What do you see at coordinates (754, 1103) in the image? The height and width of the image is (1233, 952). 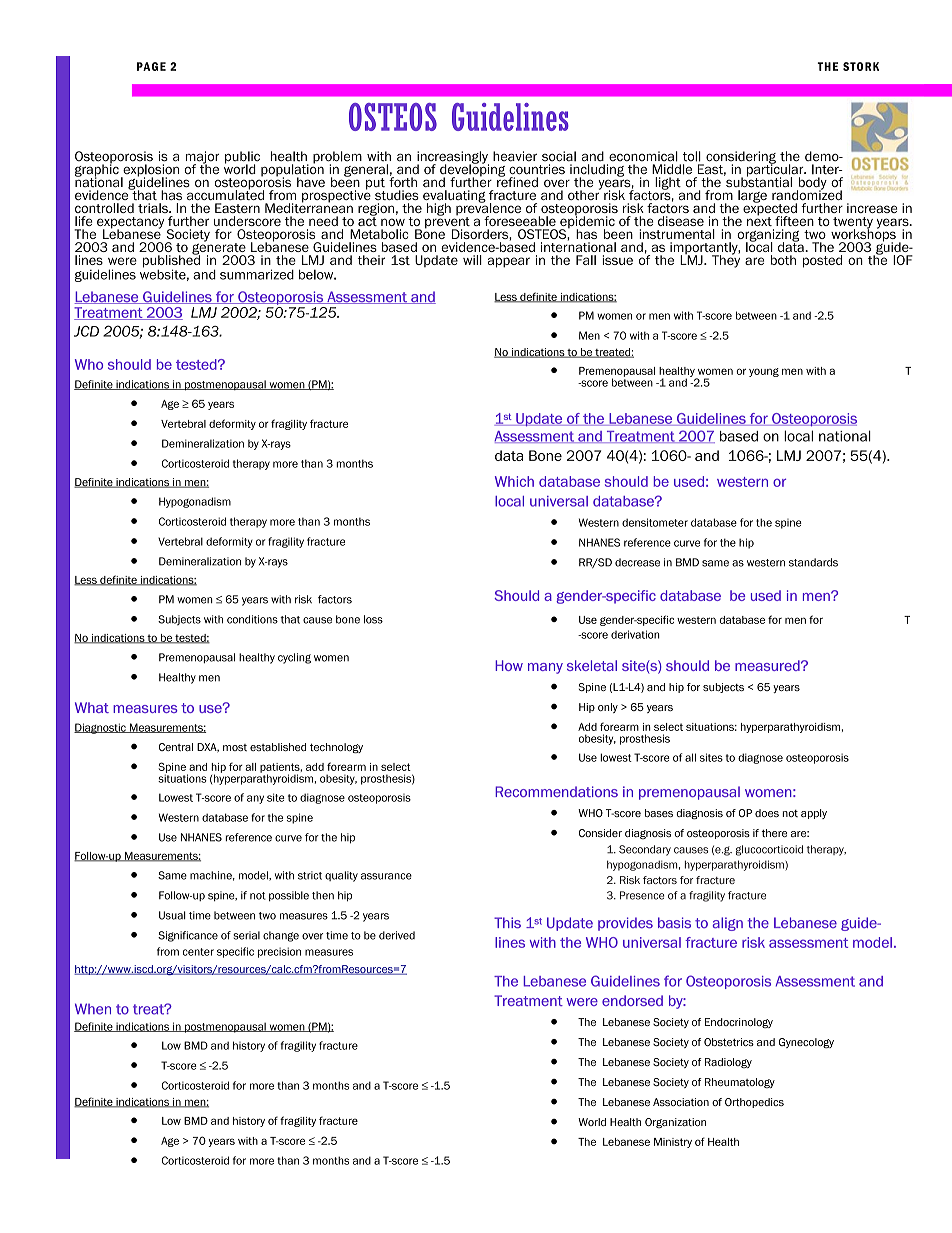 I see `Orthopedics` at bounding box center [754, 1103].
